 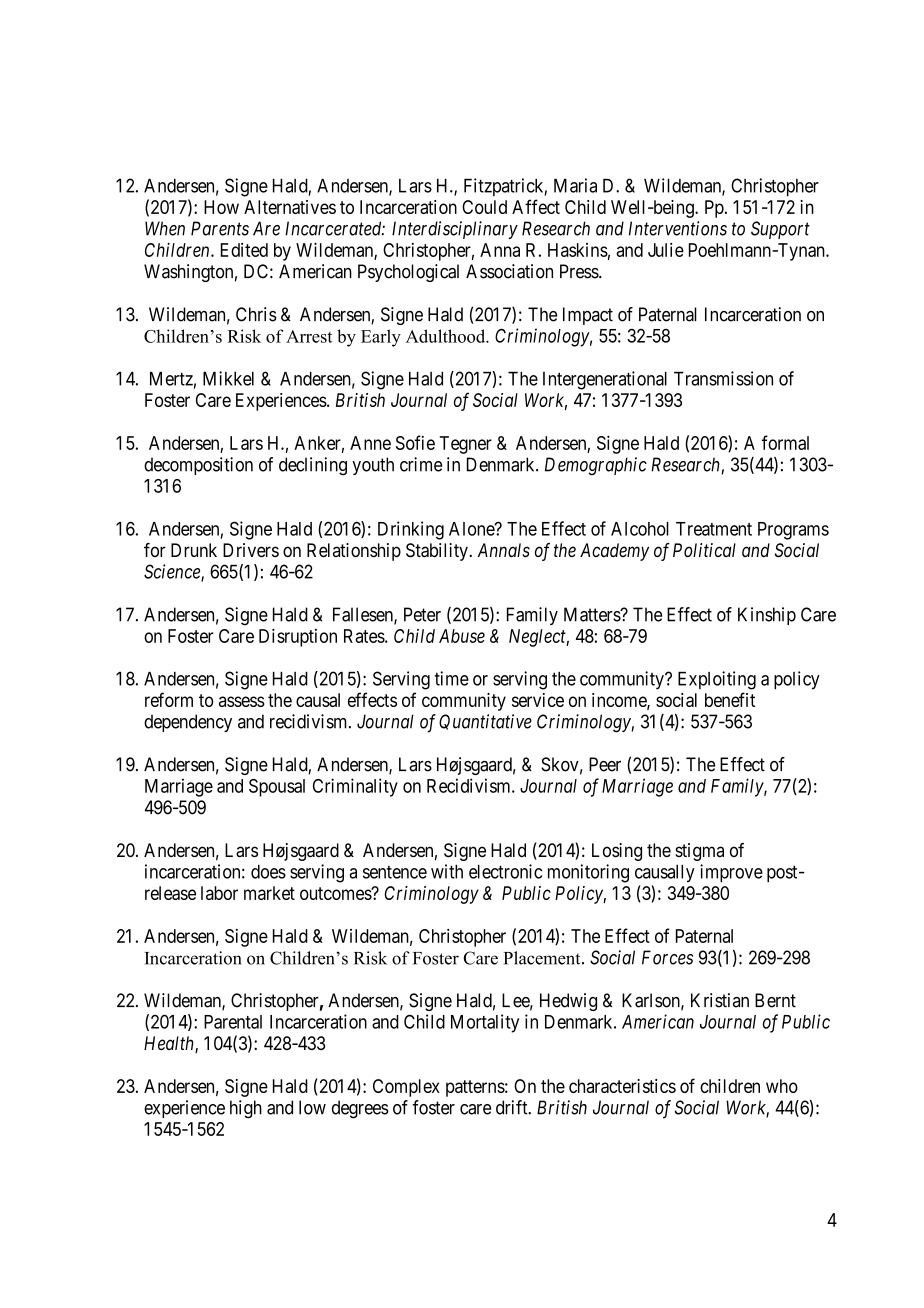 What do you see at coordinates (411, 530) in the document?
I see `Drinking` at bounding box center [411, 530].
